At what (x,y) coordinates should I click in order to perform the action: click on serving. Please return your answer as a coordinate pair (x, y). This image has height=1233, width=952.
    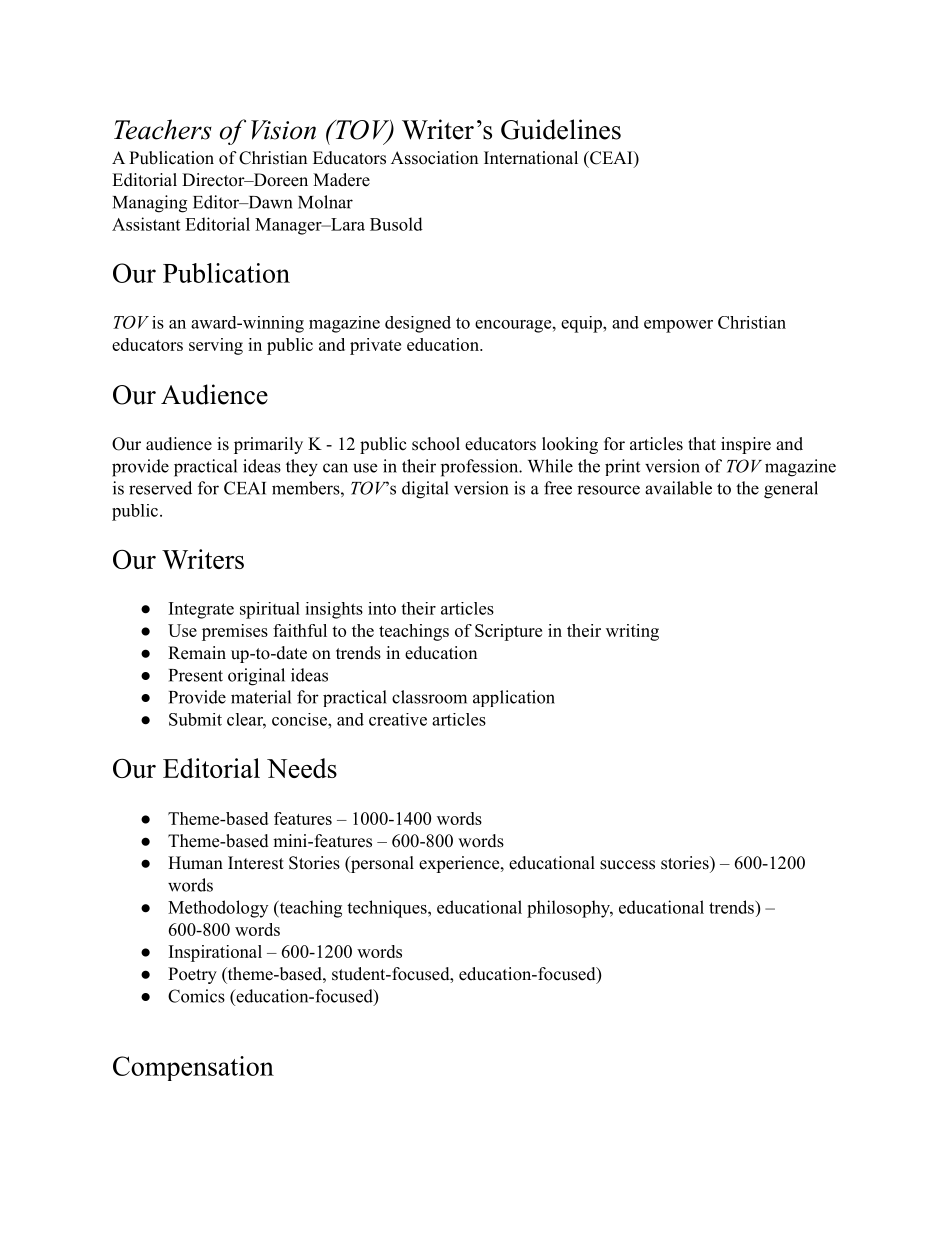
    Looking at the image, I should click on (216, 346).
